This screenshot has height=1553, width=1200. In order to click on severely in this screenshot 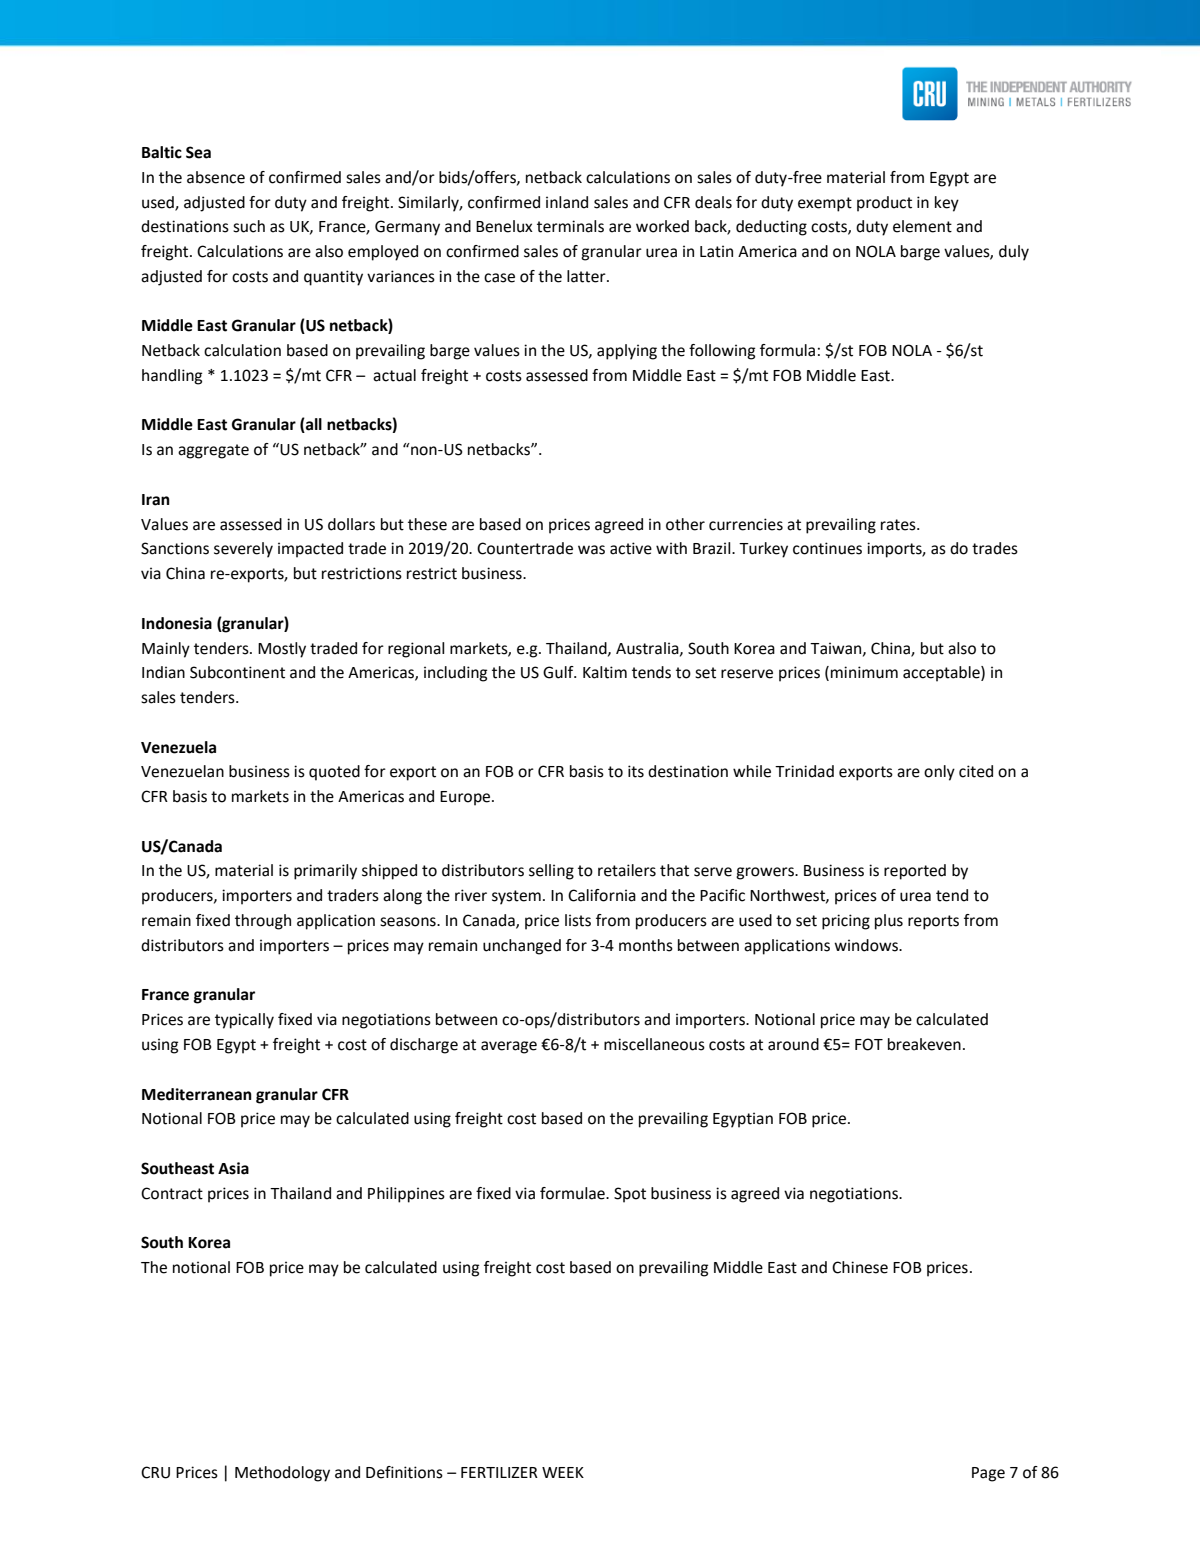, I will do `click(243, 550)`.
